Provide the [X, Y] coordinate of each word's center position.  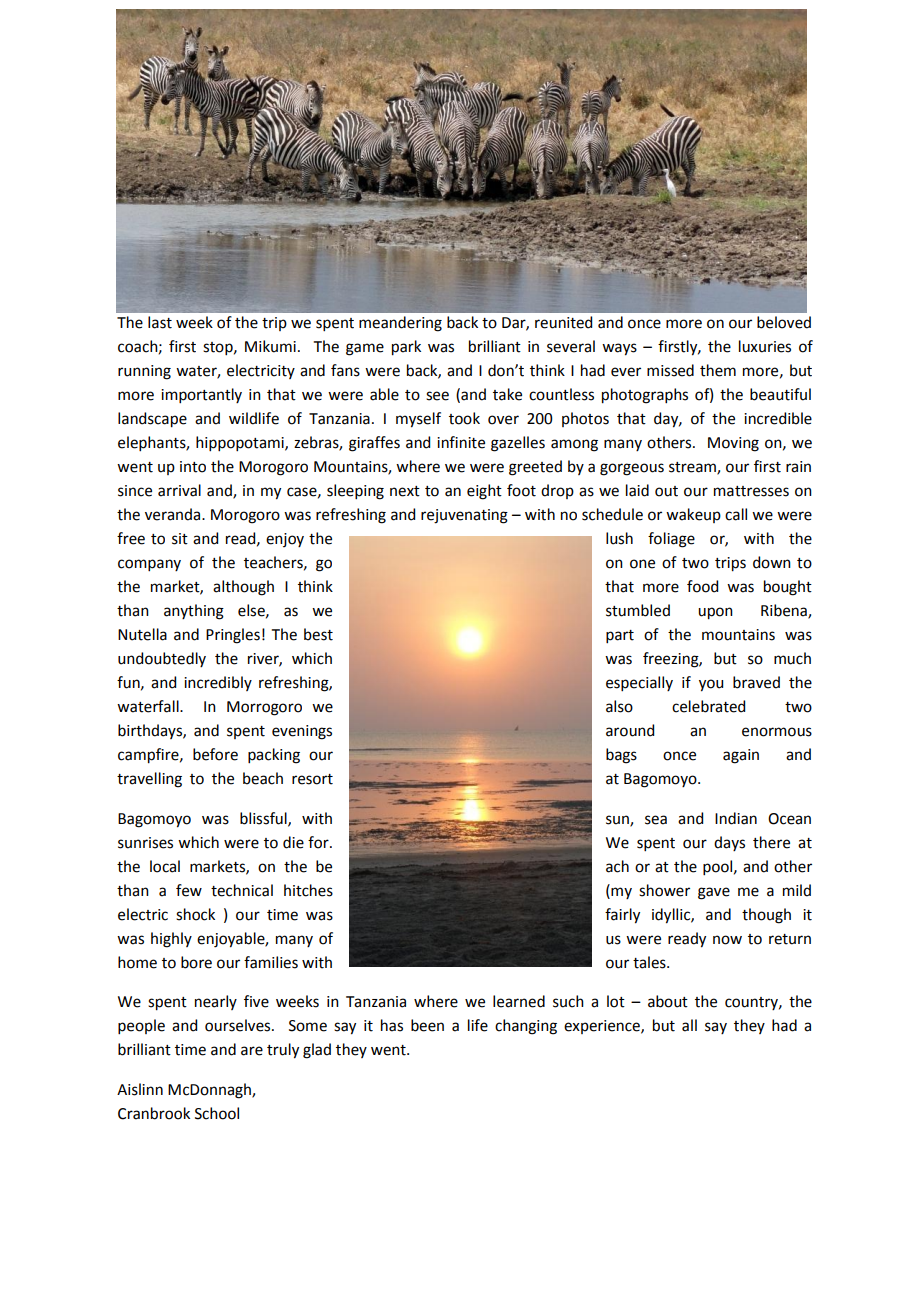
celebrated [708, 706]
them [718, 370]
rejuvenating [464, 516]
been [427, 1025]
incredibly [218, 683]
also [619, 706]
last [160, 322]
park [406, 348]
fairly [622, 916]
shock [195, 914]
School [217, 1113]
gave [714, 893]
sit [180, 539]
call [736, 514]
